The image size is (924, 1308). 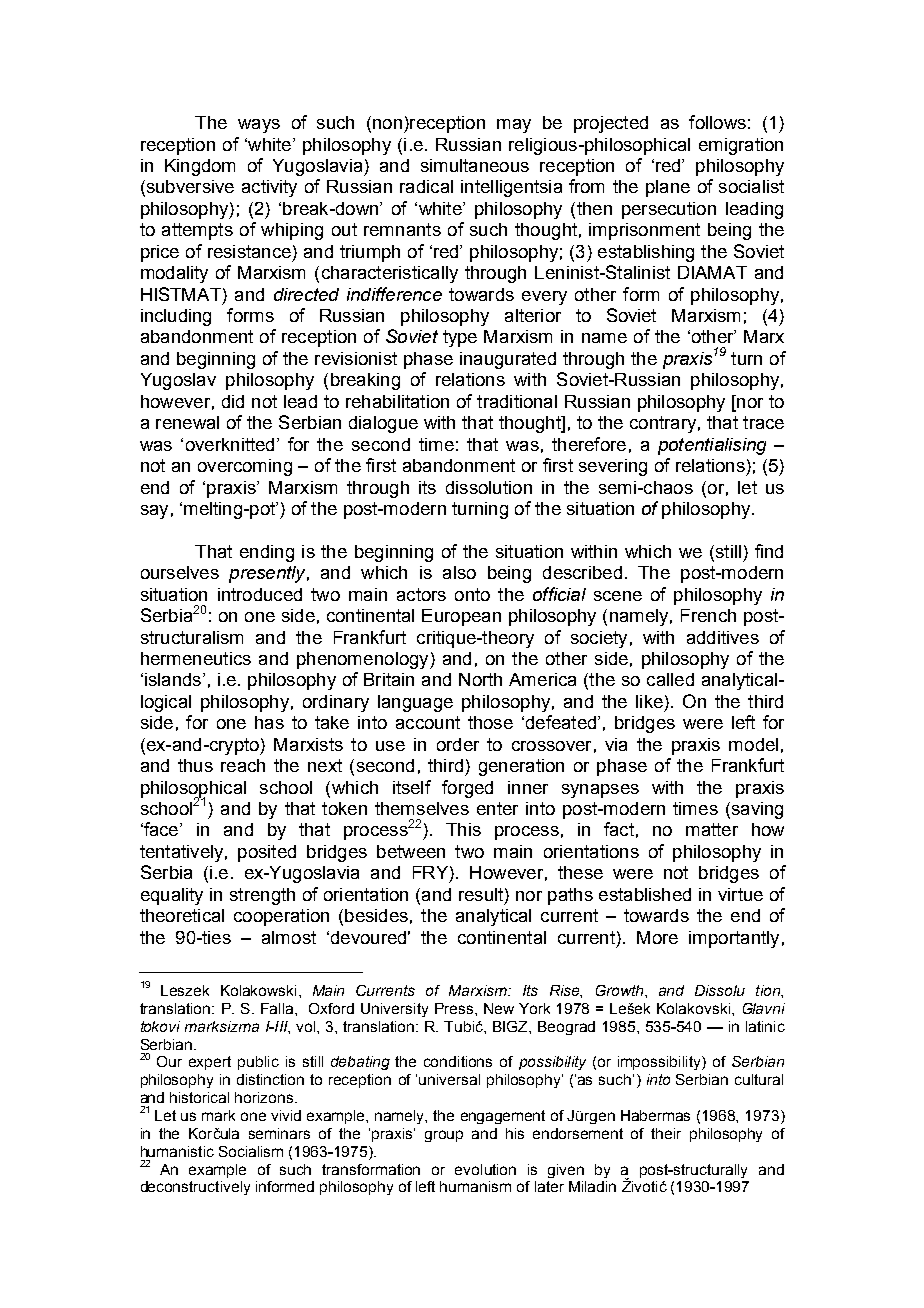 I want to click on their, so click(x=666, y=1133).
